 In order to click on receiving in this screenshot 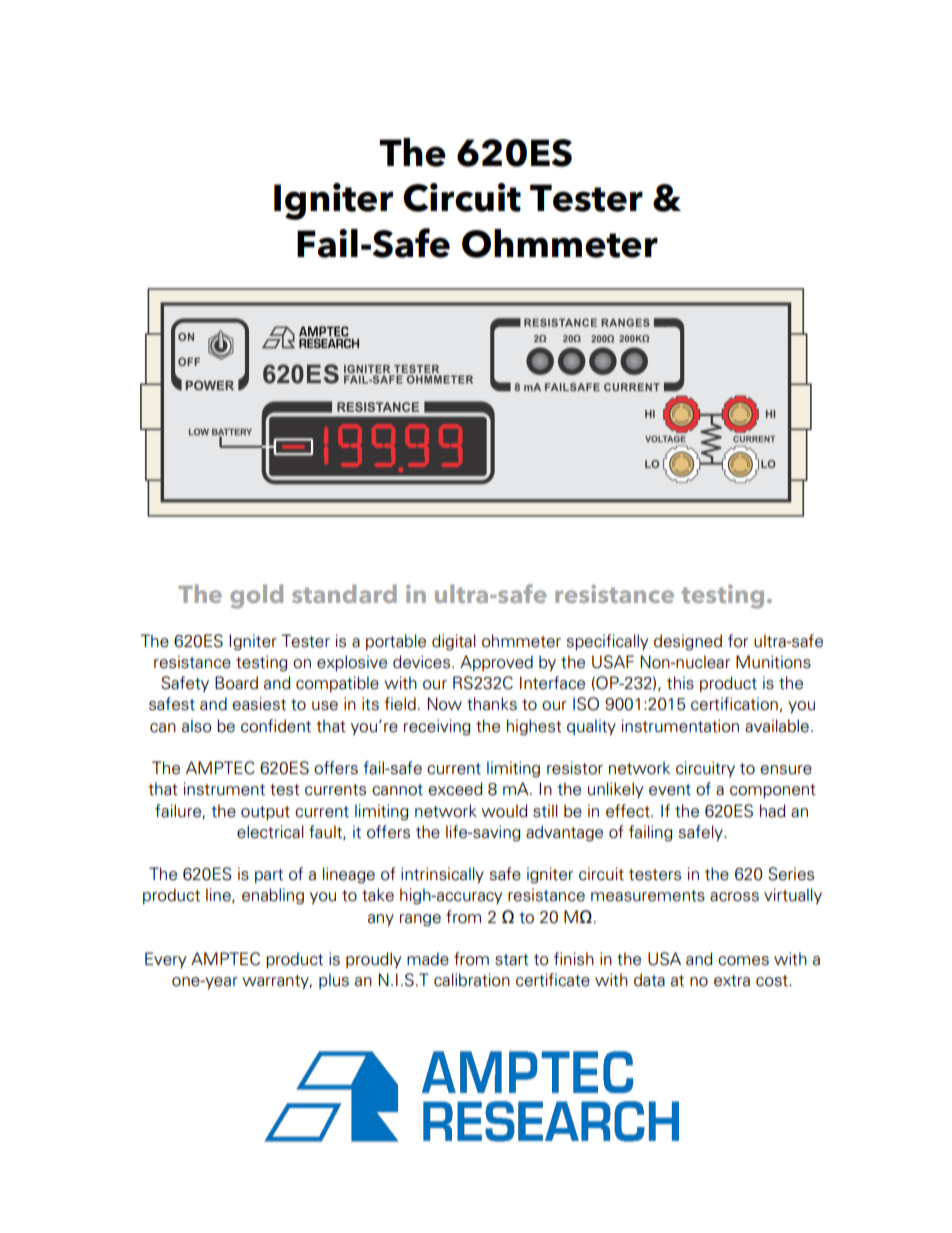, I will do `click(437, 727)`.
